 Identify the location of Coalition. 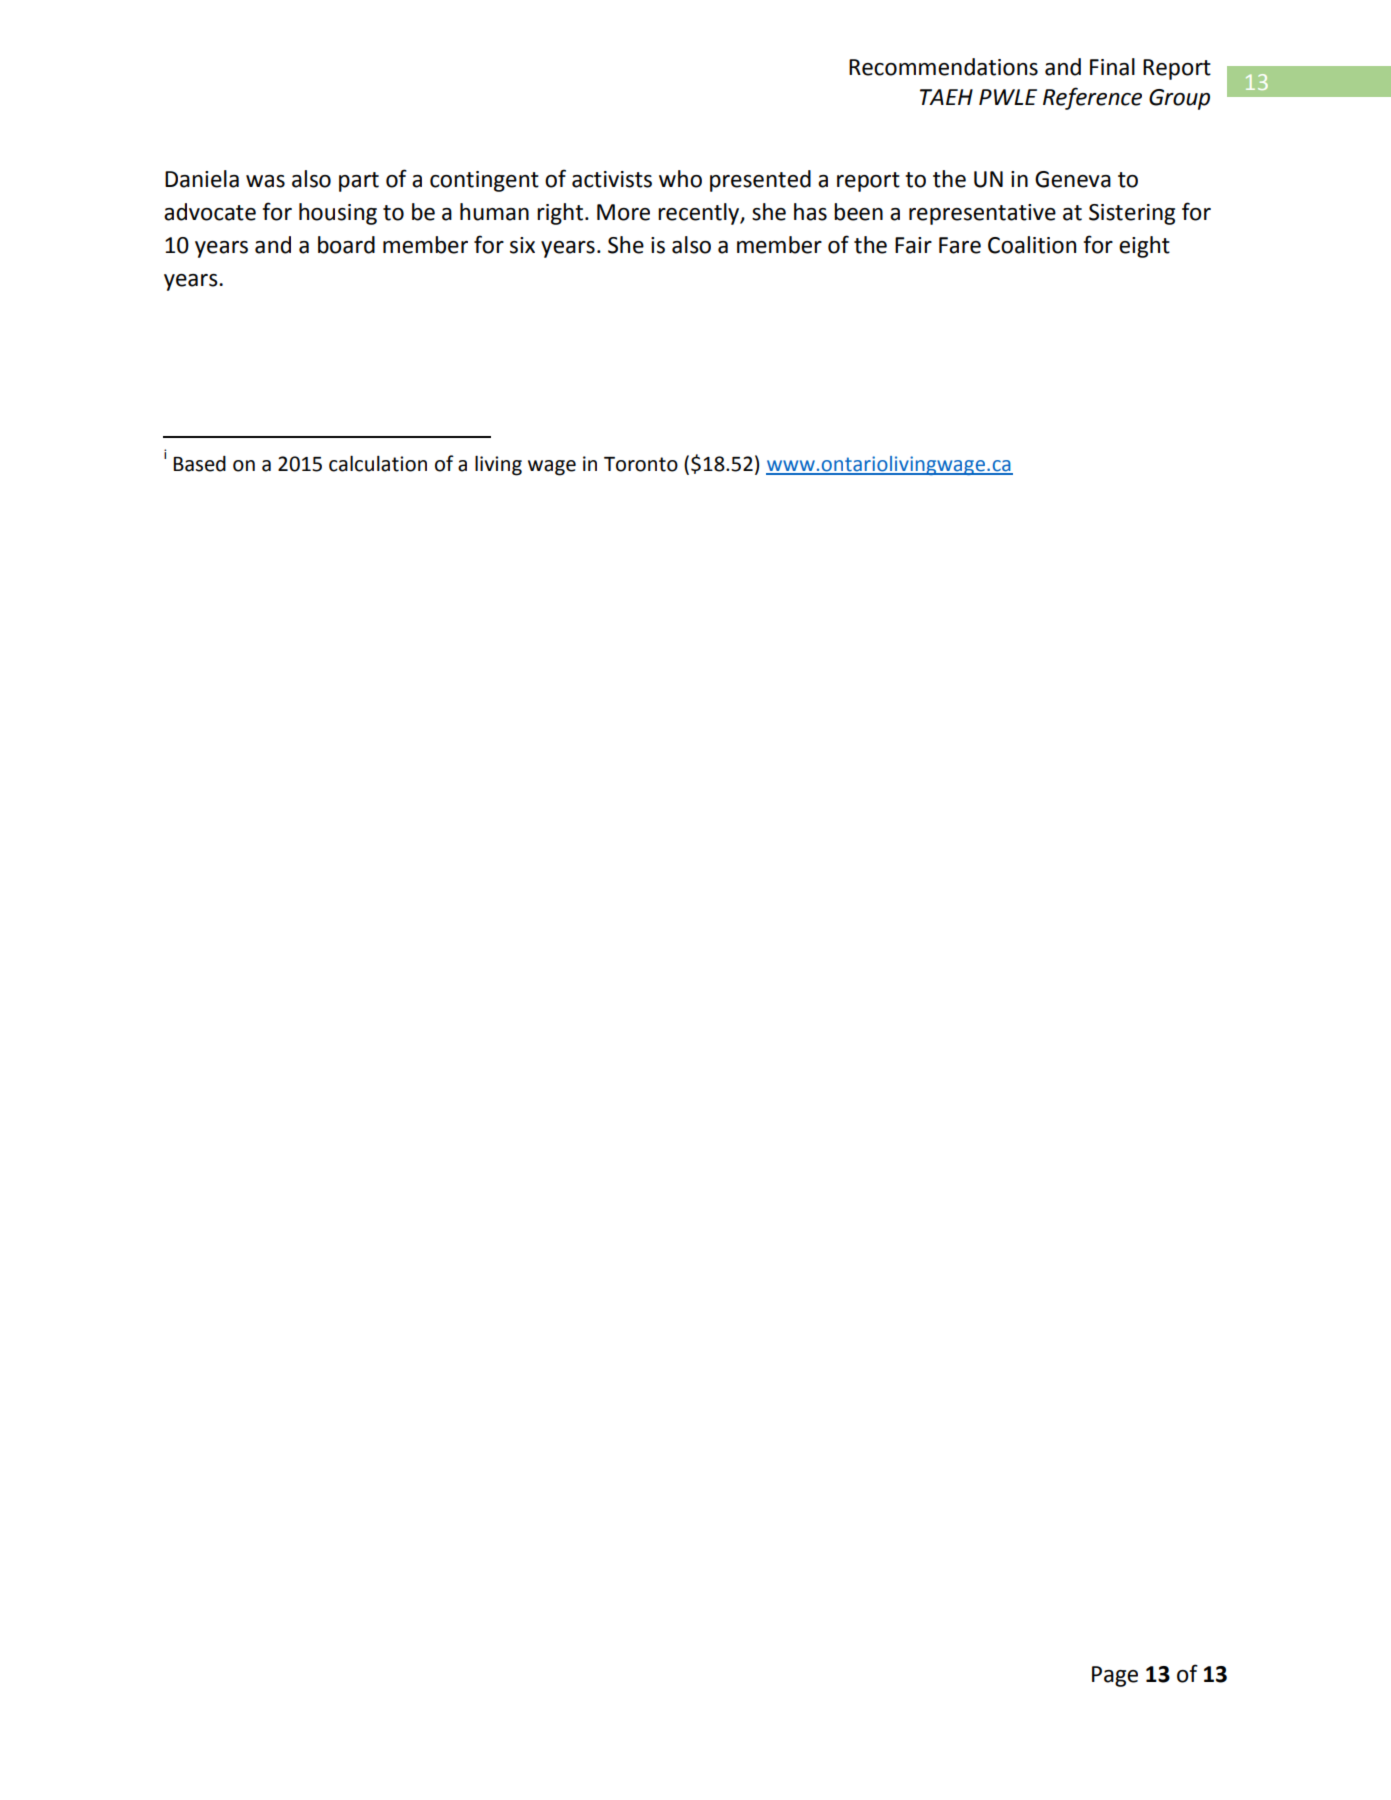
(1032, 245).
